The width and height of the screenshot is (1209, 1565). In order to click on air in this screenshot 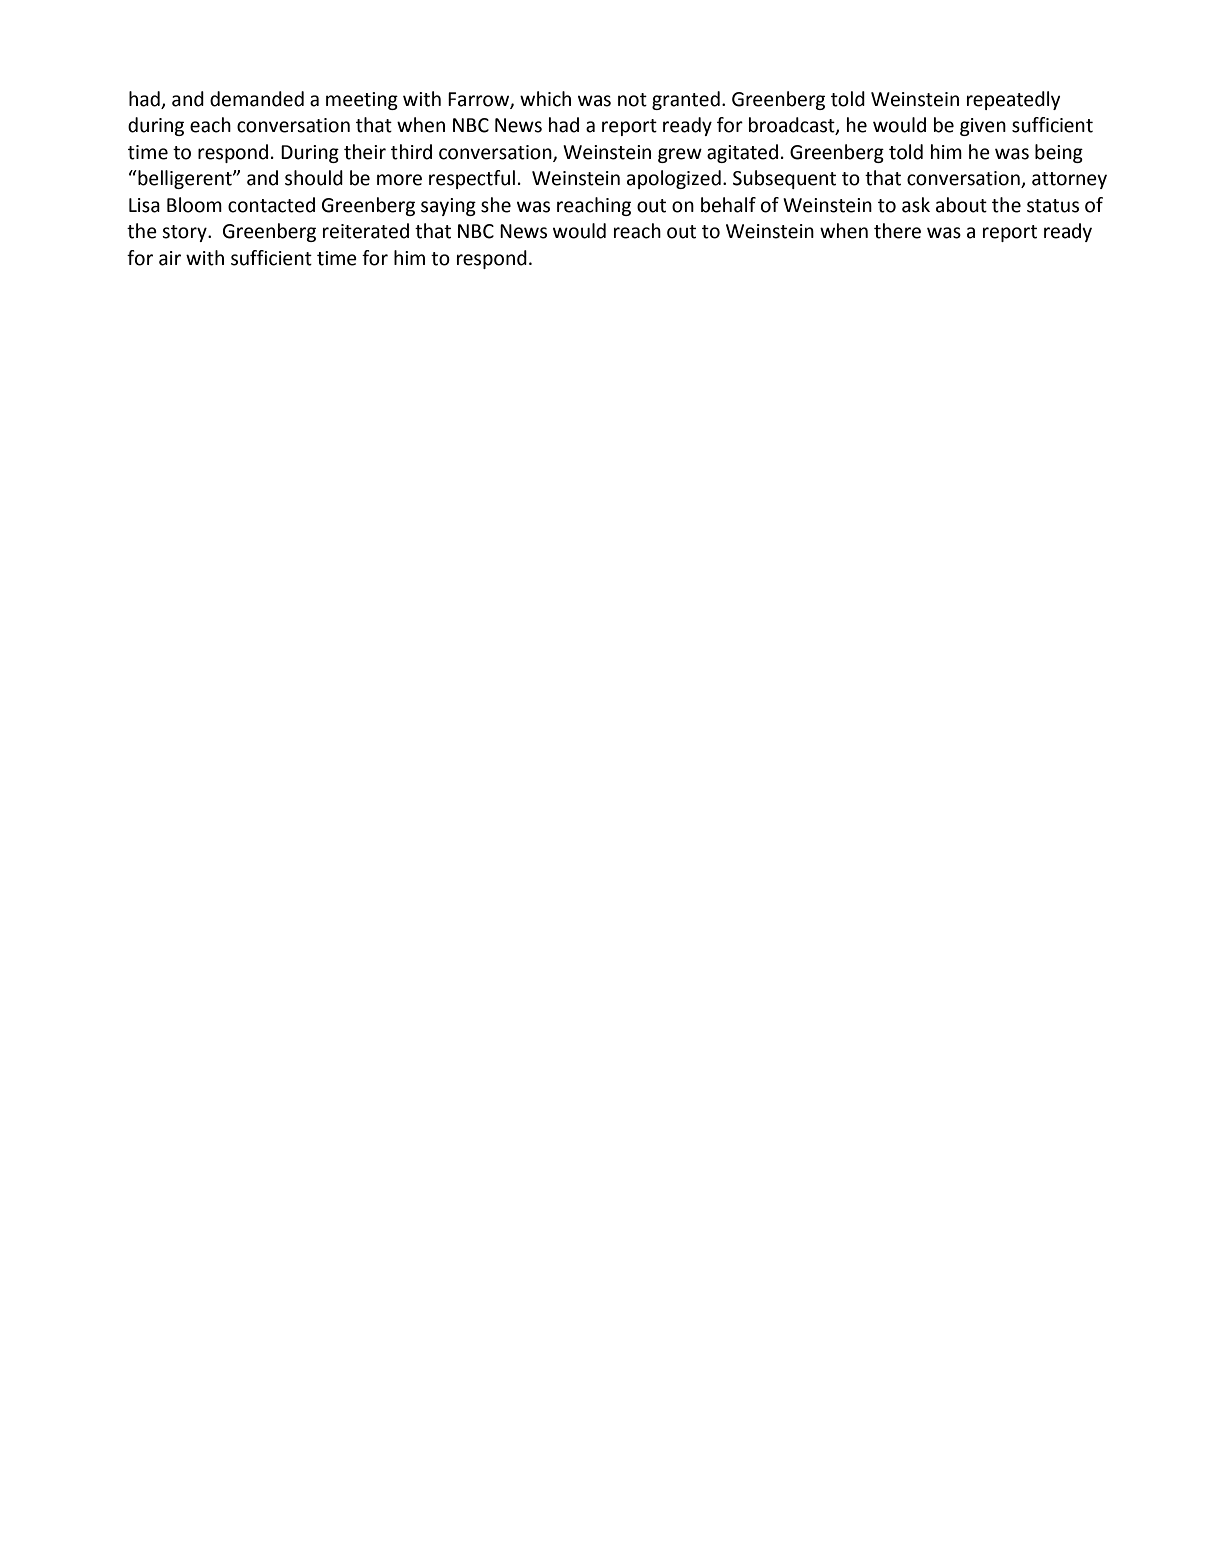, I will do `click(170, 258)`.
